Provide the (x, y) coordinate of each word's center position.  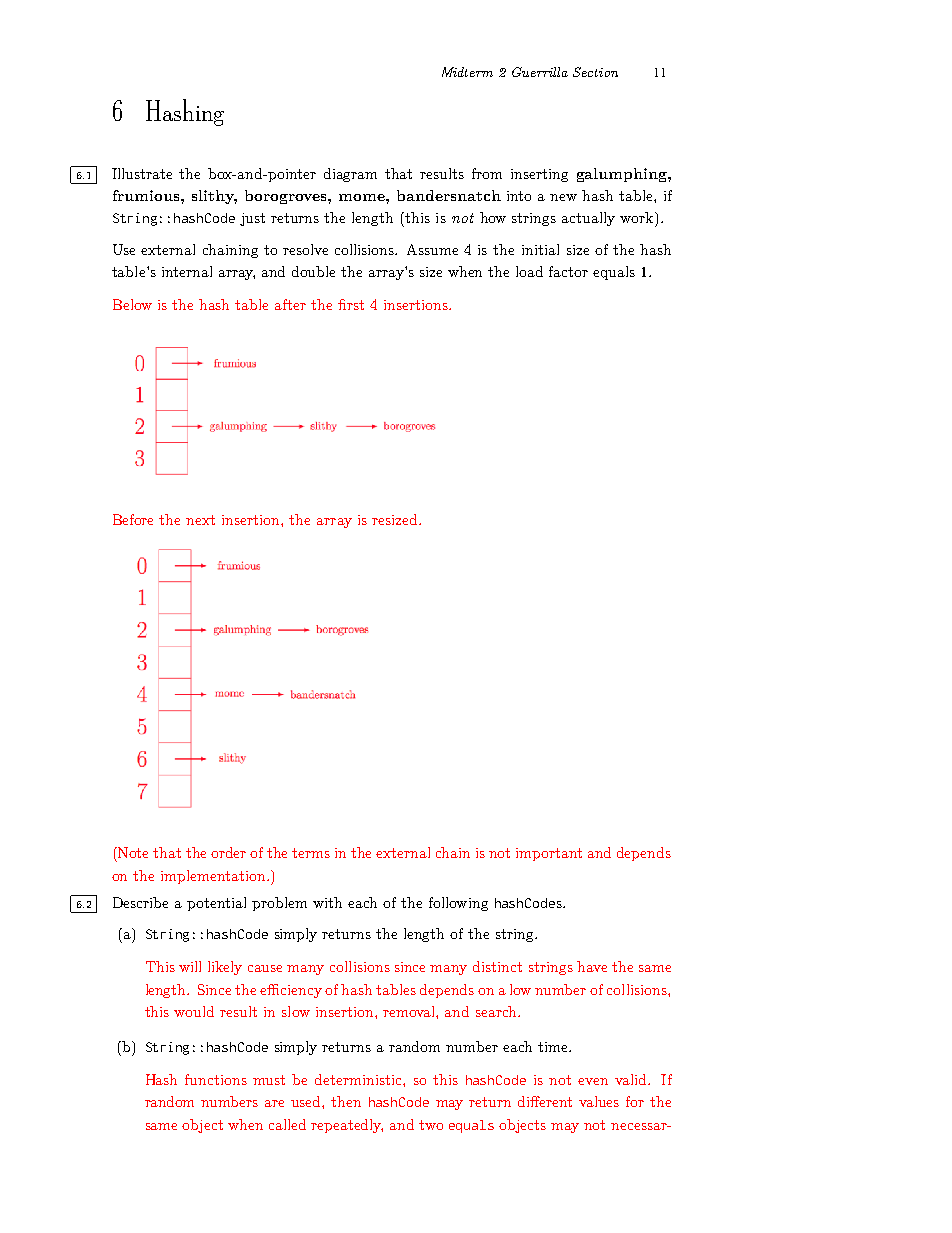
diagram (350, 175)
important (549, 854)
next (200, 520)
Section (595, 72)
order (228, 852)
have (592, 966)
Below (132, 304)
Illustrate (142, 173)
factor (568, 271)
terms (311, 853)
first (351, 304)
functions (216, 1079)
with (327, 902)
